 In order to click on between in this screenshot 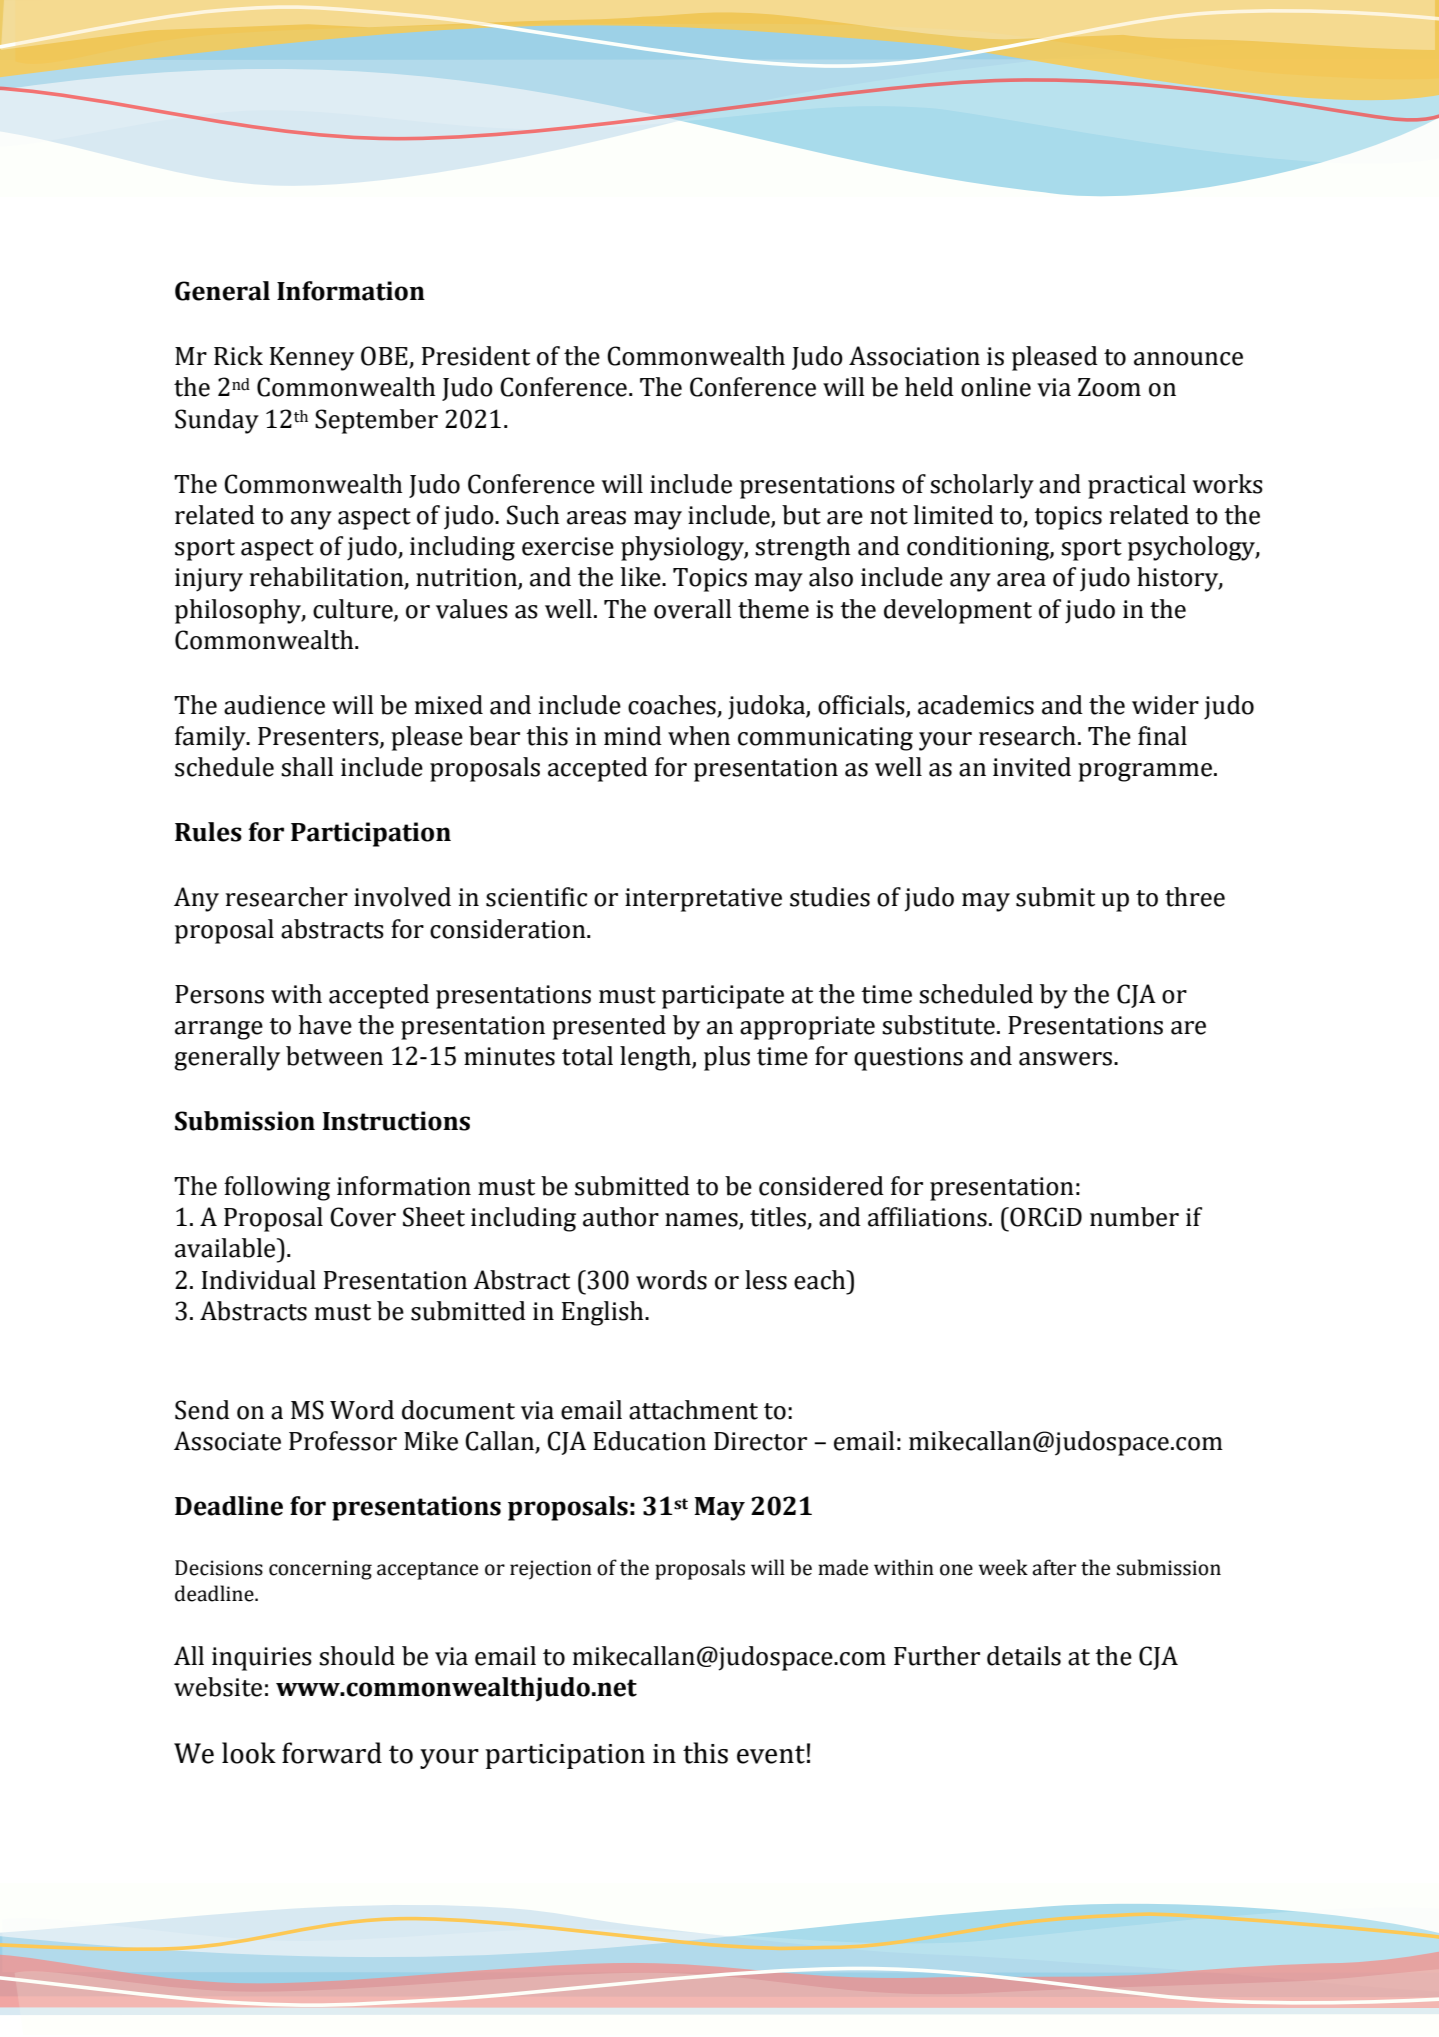, I will do `click(334, 1056)`.
